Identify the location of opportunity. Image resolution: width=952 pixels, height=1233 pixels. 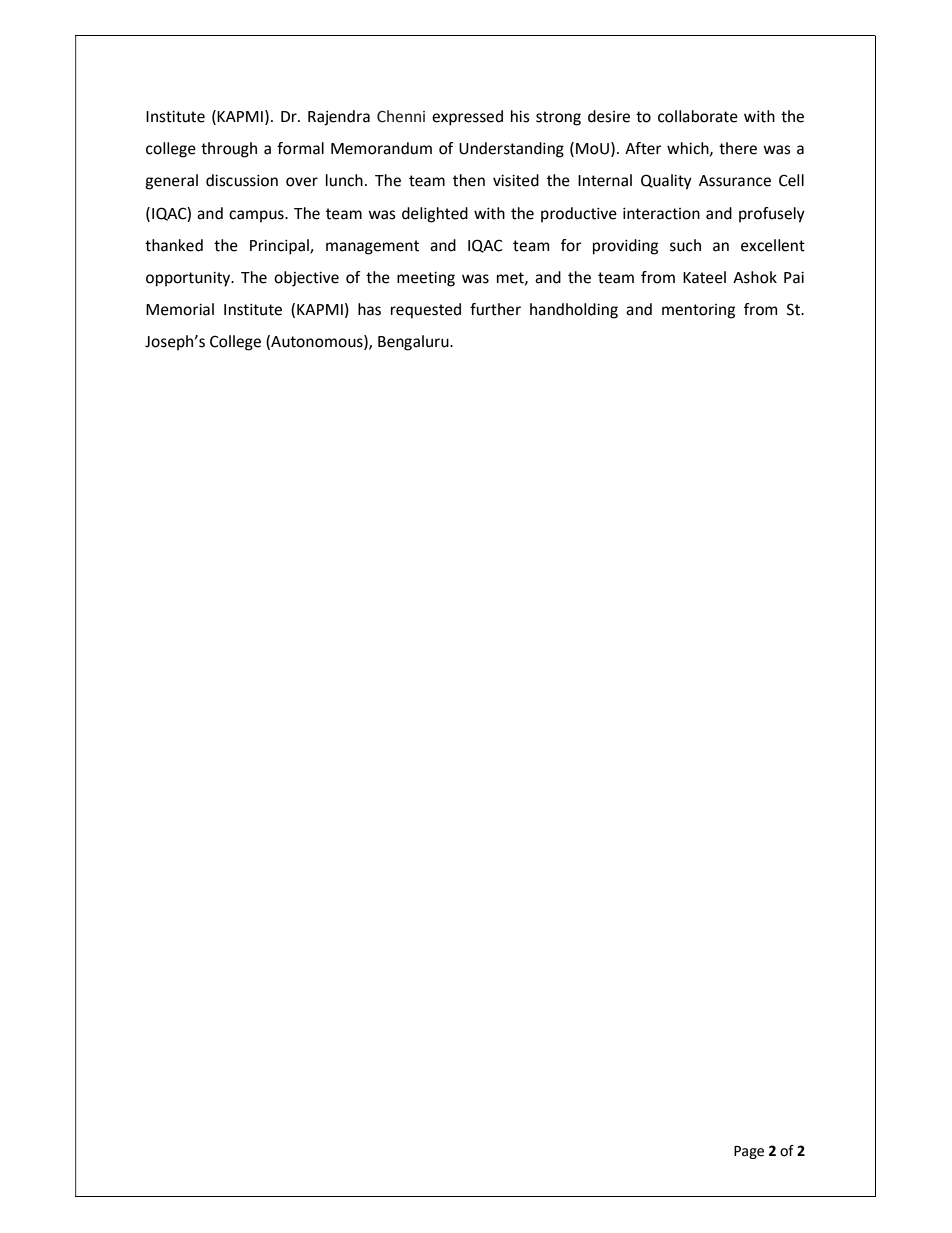
(189, 279).
